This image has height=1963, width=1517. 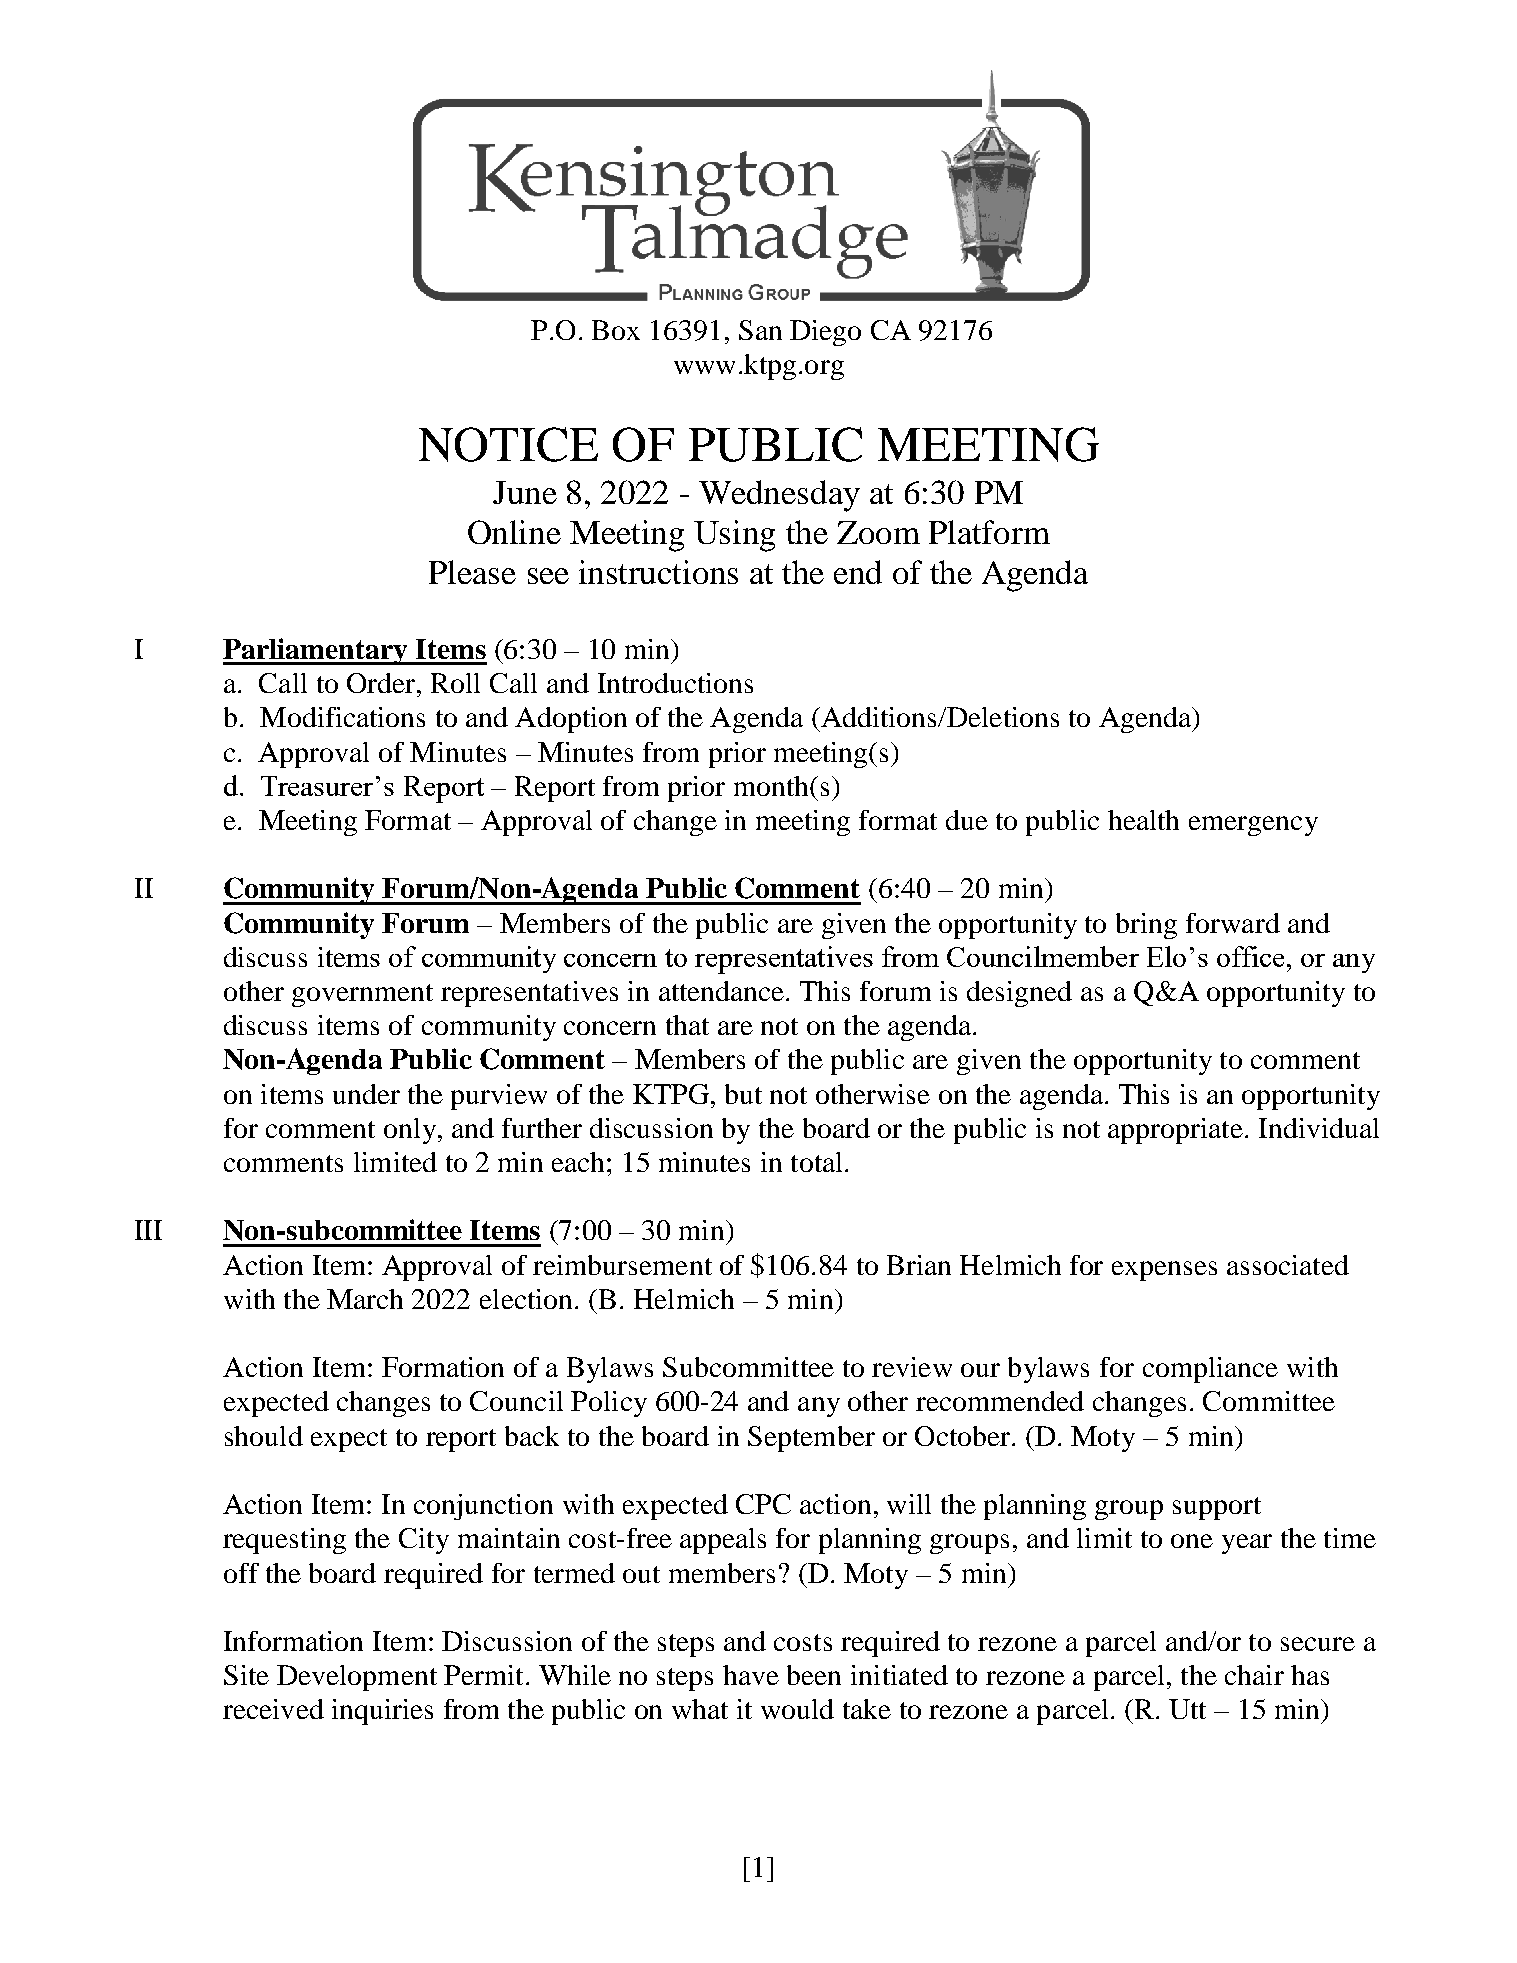 I want to click on expenses, so click(x=1164, y=1271).
